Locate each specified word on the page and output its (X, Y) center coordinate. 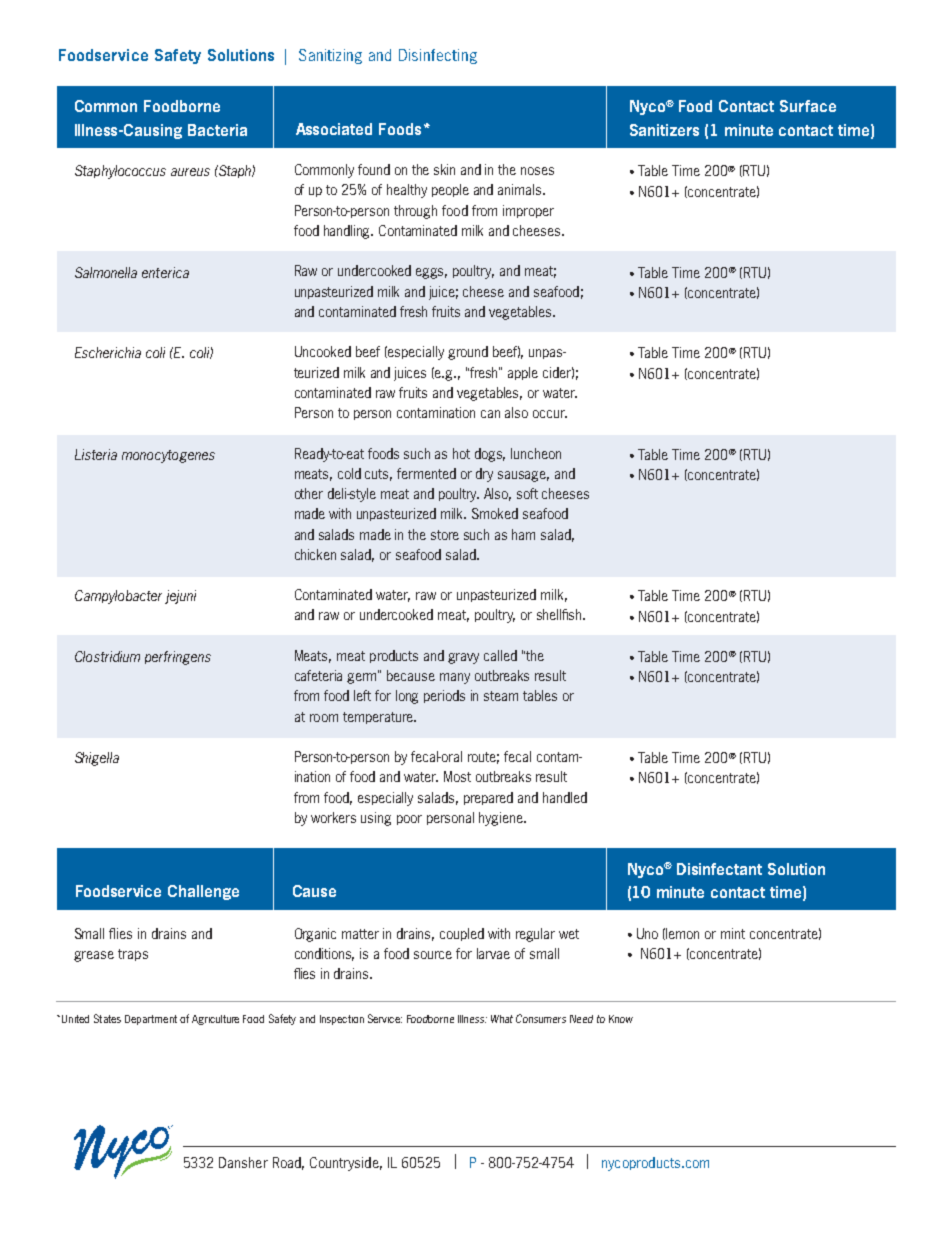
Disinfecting (438, 56)
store (445, 535)
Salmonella (106, 272)
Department (151, 1020)
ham (523, 534)
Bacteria (217, 130)
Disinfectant (719, 869)
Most (457, 776)
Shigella (97, 759)
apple (523, 373)
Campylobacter (118, 597)
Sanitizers (664, 130)
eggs (431, 273)
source (433, 955)
